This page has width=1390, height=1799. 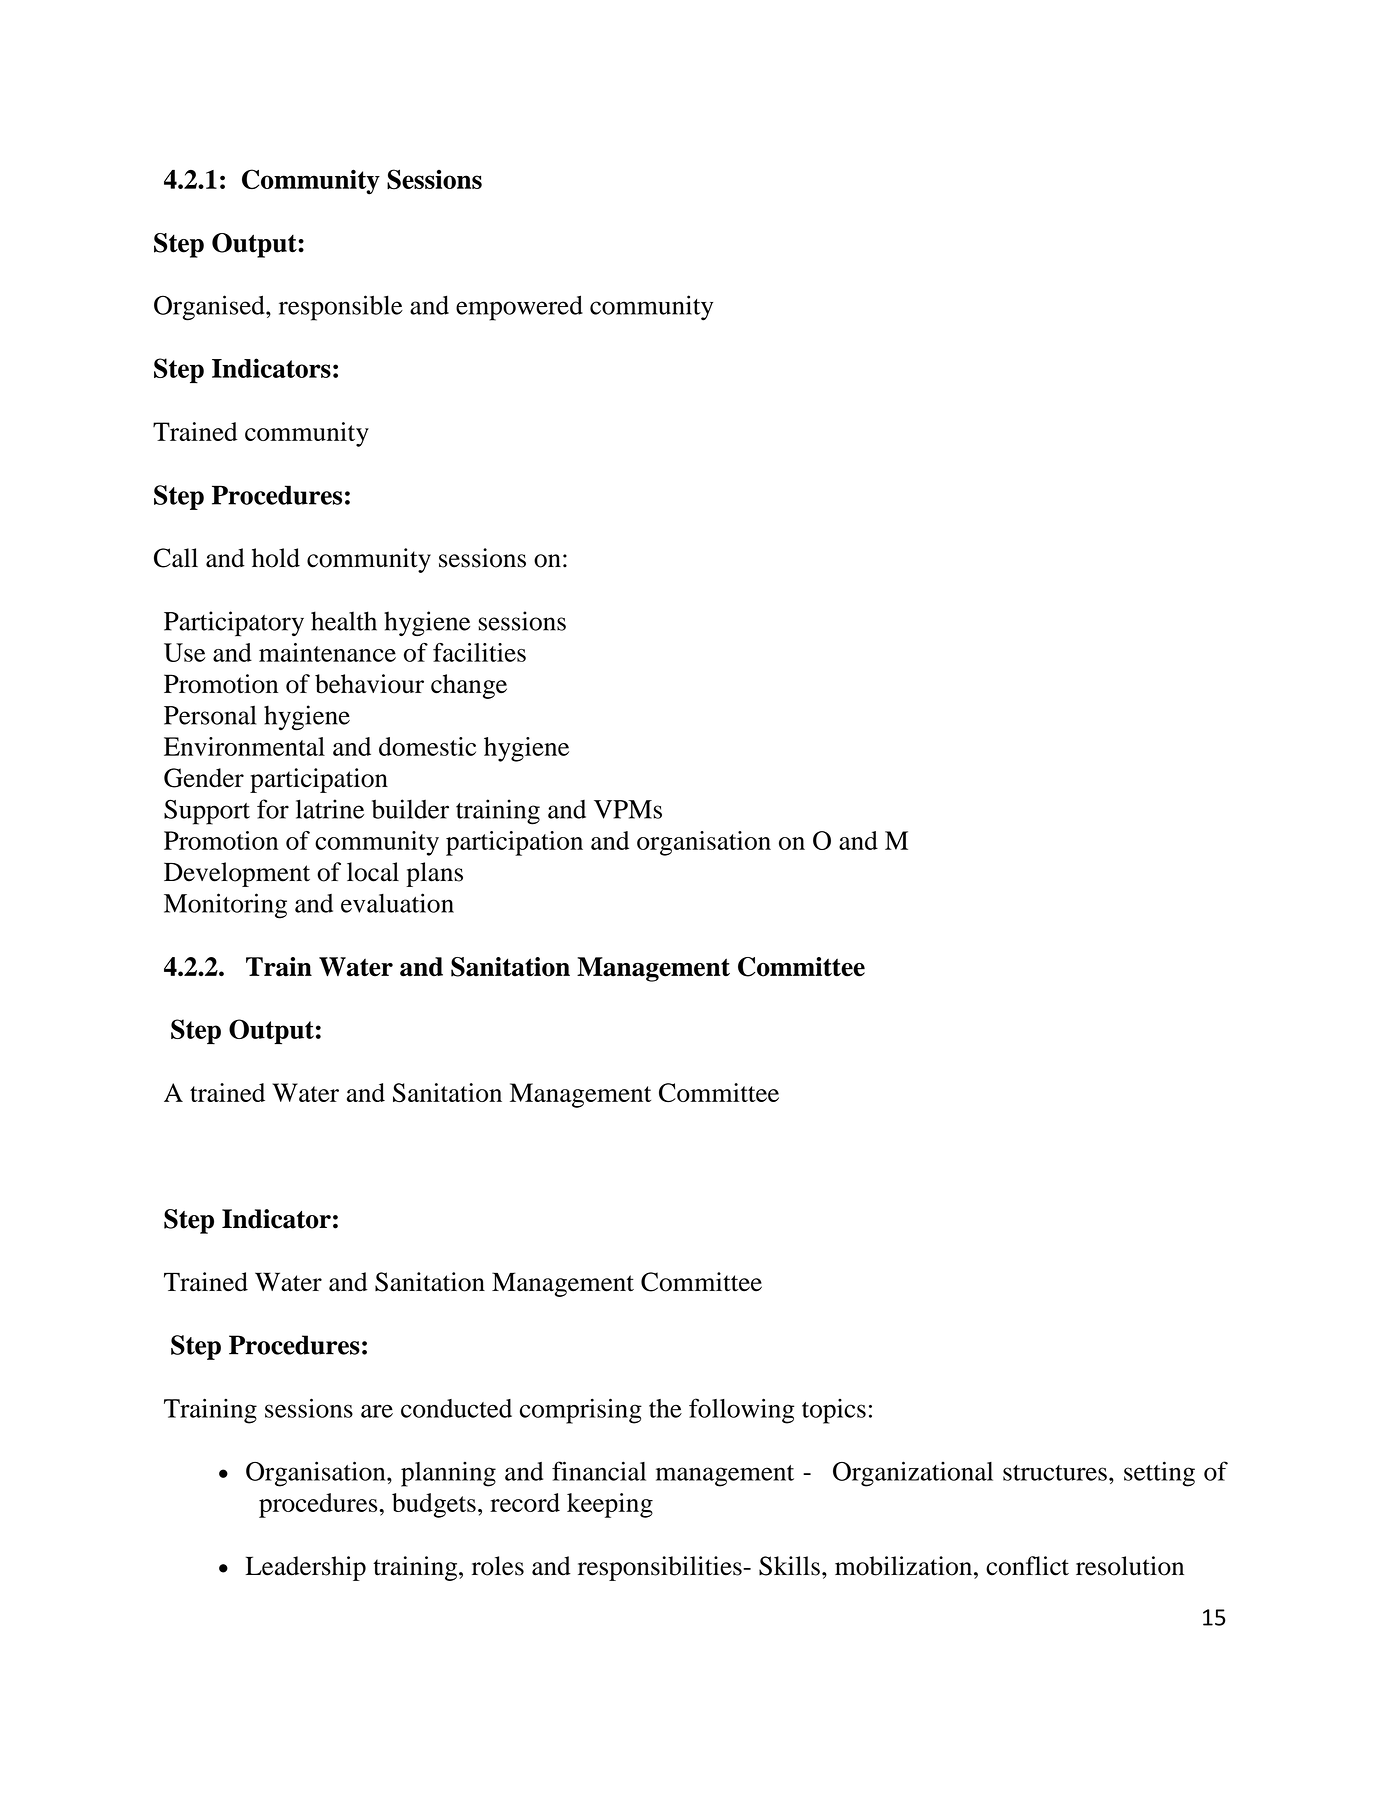 What do you see at coordinates (341, 308) in the page?
I see `responsible` at bounding box center [341, 308].
